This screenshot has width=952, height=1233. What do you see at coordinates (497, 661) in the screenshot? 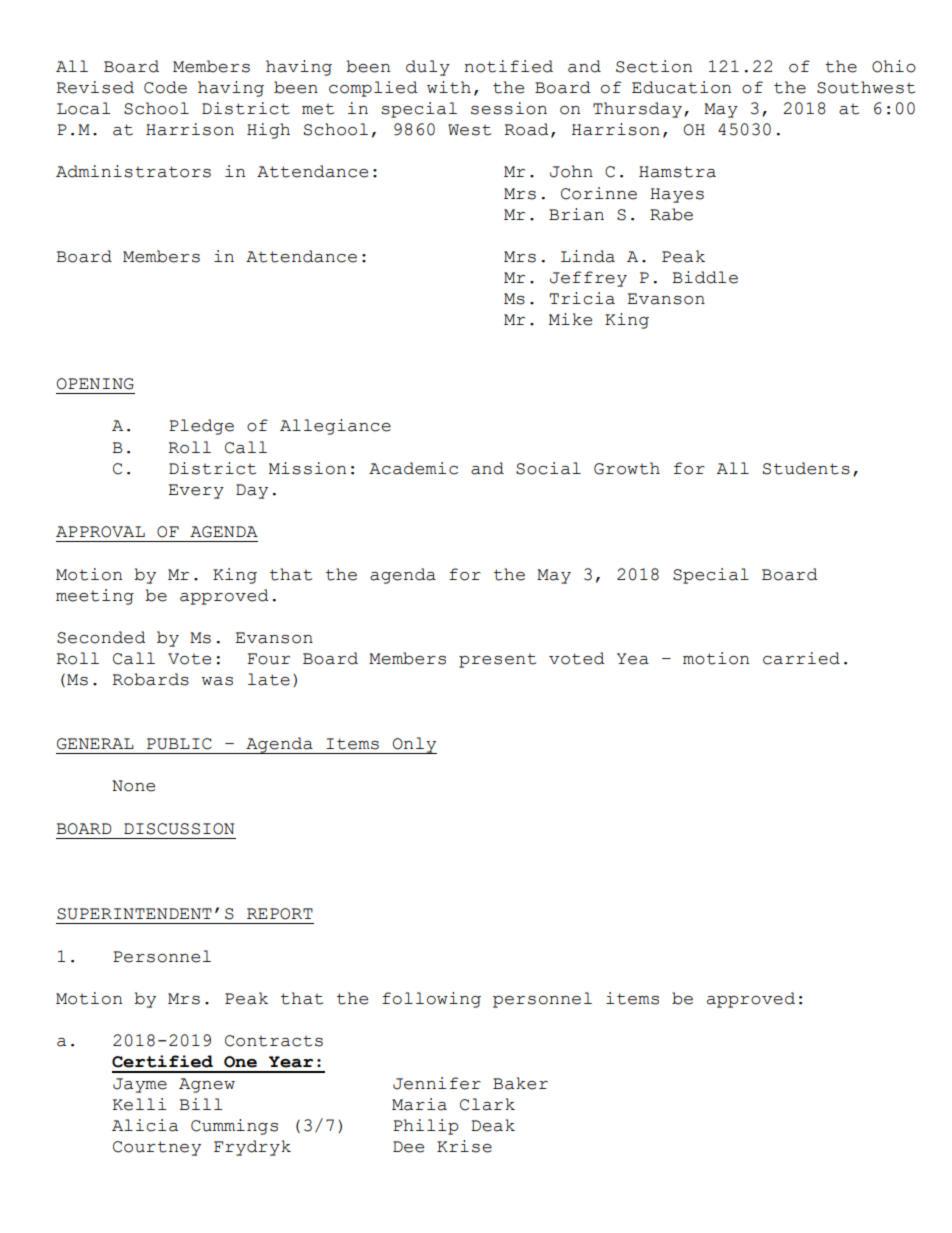
I see `present` at bounding box center [497, 661].
